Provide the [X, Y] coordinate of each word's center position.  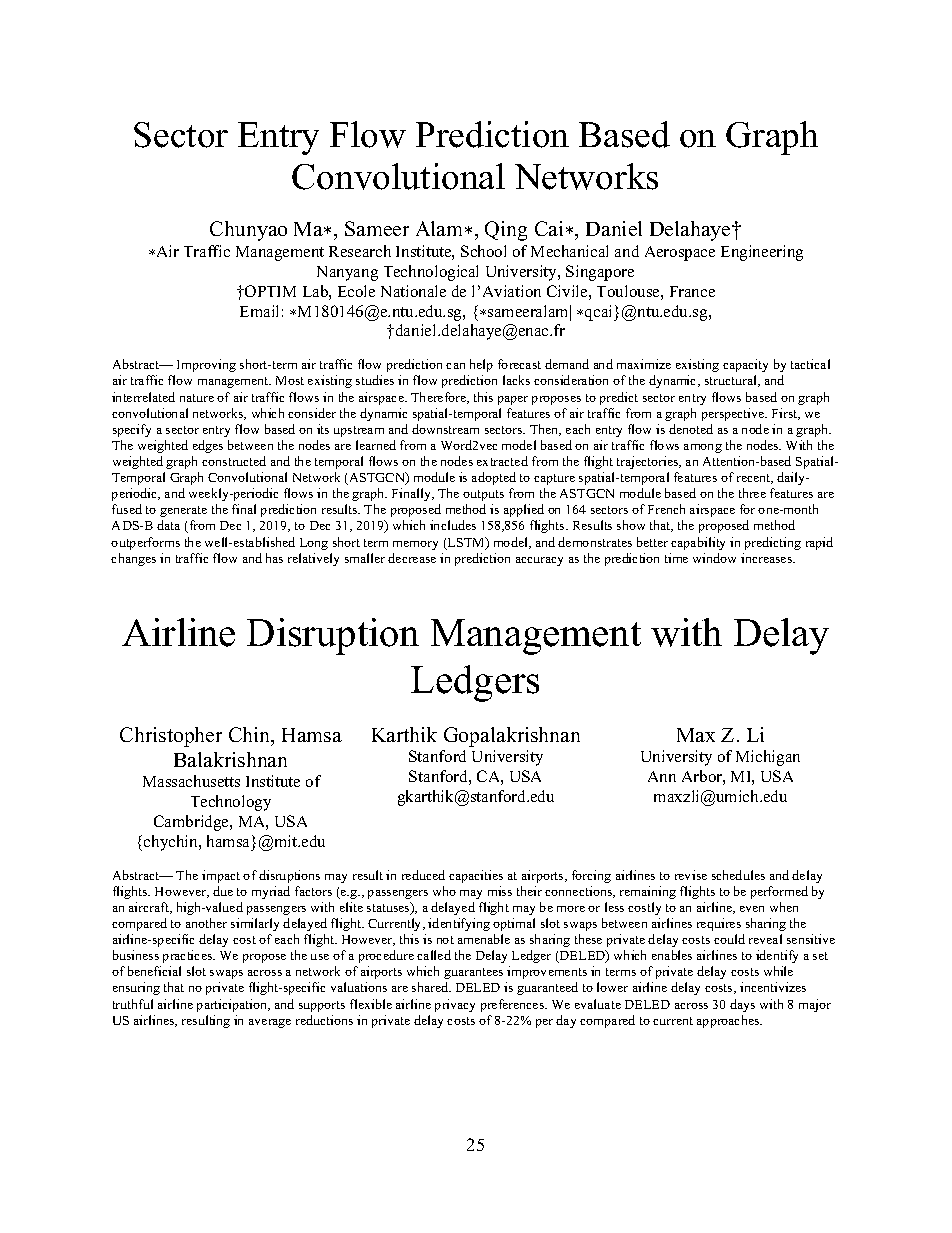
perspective [734, 414]
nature [197, 398]
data [168, 525]
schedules [738, 875]
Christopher [171, 737]
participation [233, 1005]
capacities [476, 876]
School [483, 251]
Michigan [768, 758]
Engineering [762, 253]
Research [360, 251]
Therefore [440, 398]
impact [221, 876]
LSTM [466, 543]
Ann [662, 776]
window [714, 558]
